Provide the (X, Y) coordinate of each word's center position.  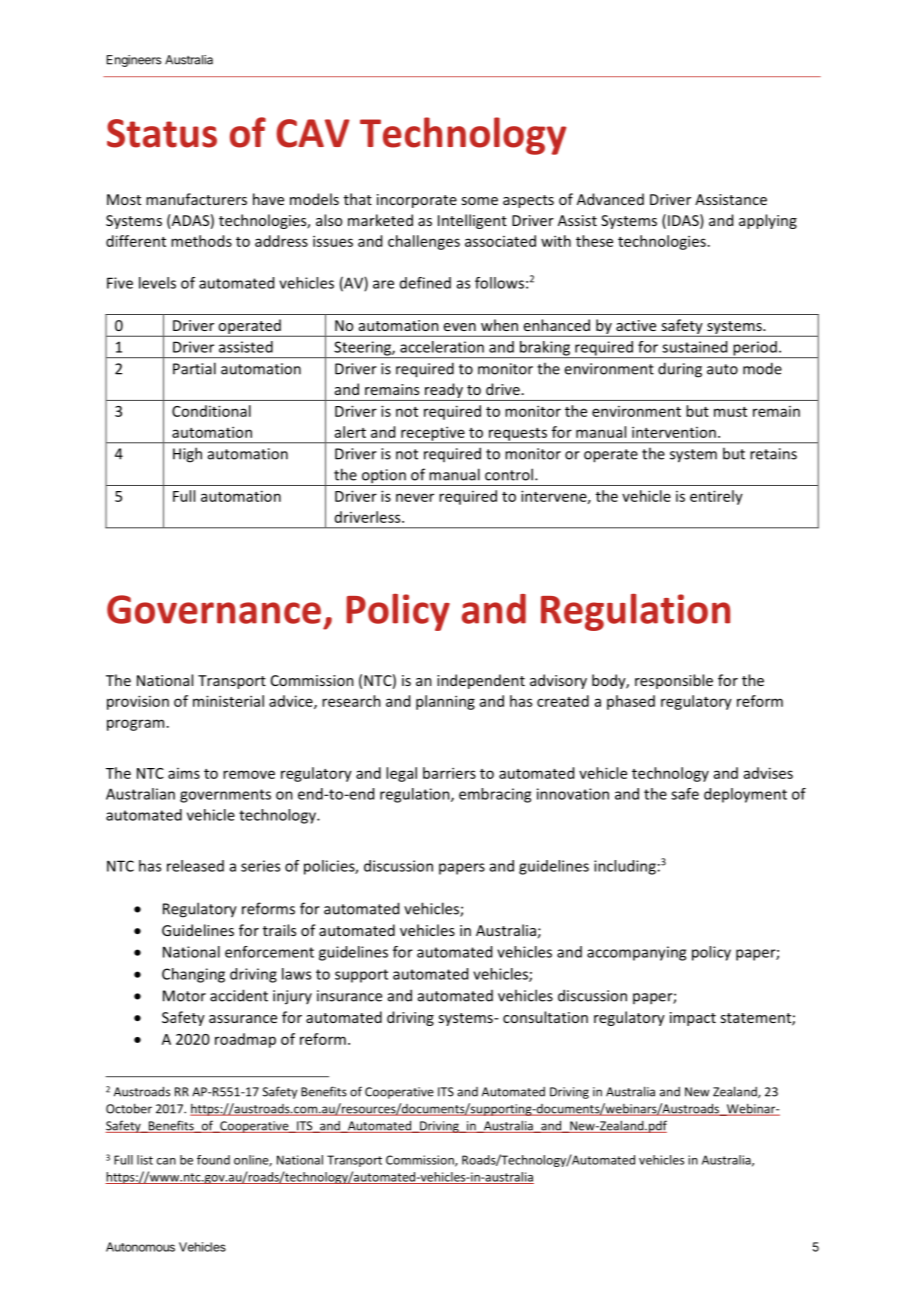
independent (481, 681)
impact (693, 1019)
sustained (694, 347)
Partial (194, 368)
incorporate (417, 201)
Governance (214, 609)
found (213, 1160)
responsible (674, 681)
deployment (745, 795)
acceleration (442, 347)
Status (162, 133)
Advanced (610, 199)
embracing (495, 795)
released (195, 866)
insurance (349, 996)
